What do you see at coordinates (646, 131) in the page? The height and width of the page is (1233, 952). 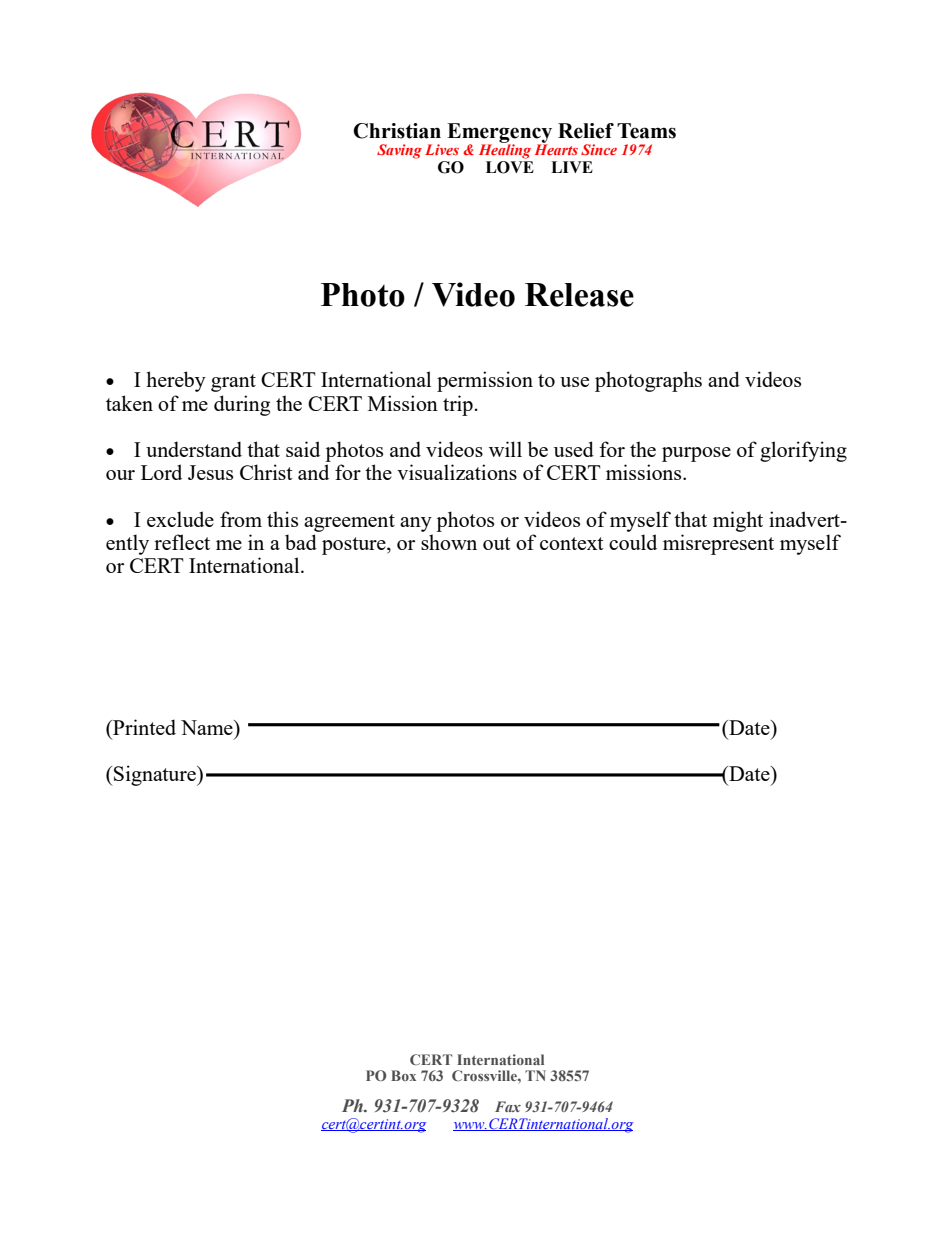 I see `Teams` at bounding box center [646, 131].
